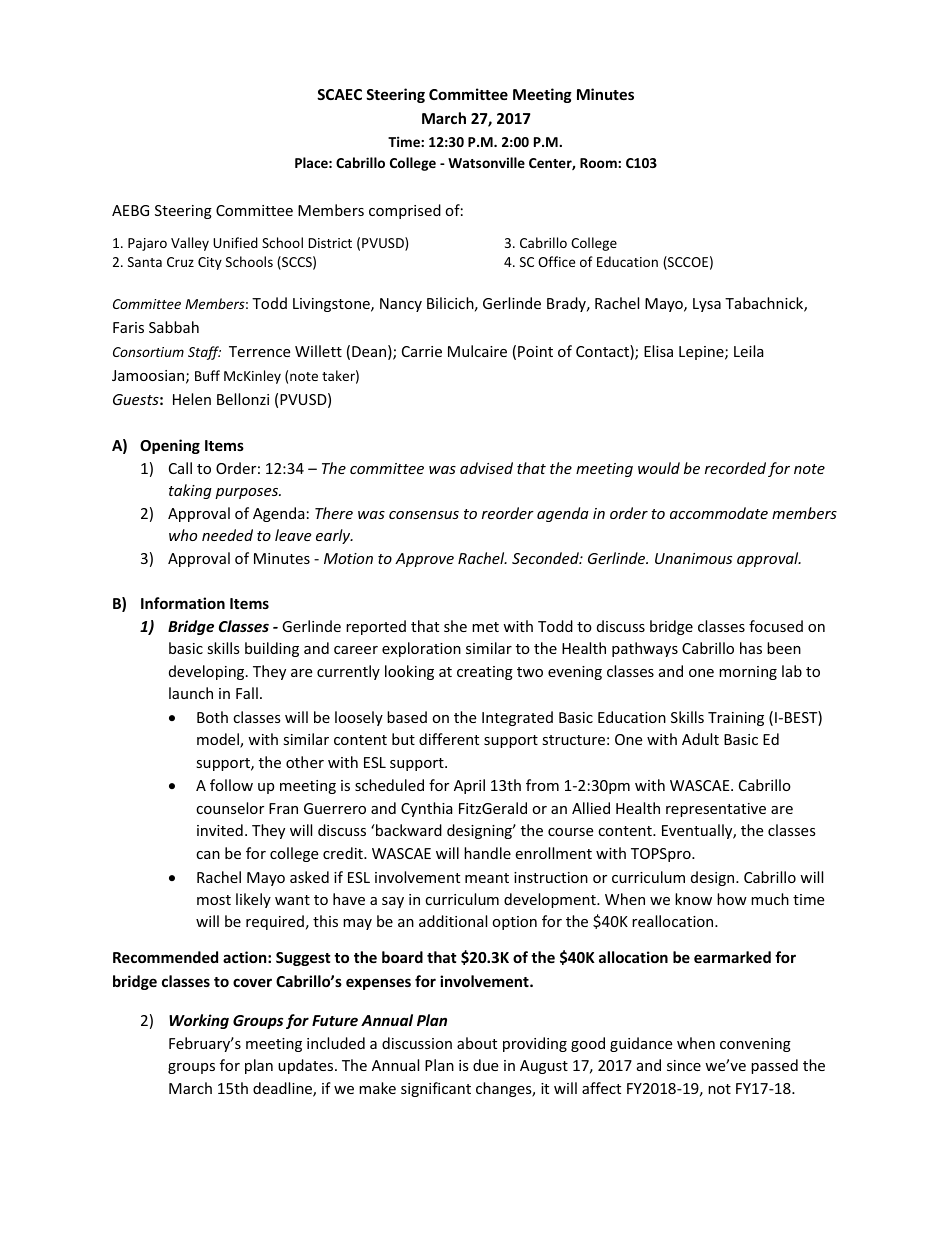 The image size is (952, 1233). Describe the element at coordinates (693, 558) in the page. I see `Unanimous` at that location.
